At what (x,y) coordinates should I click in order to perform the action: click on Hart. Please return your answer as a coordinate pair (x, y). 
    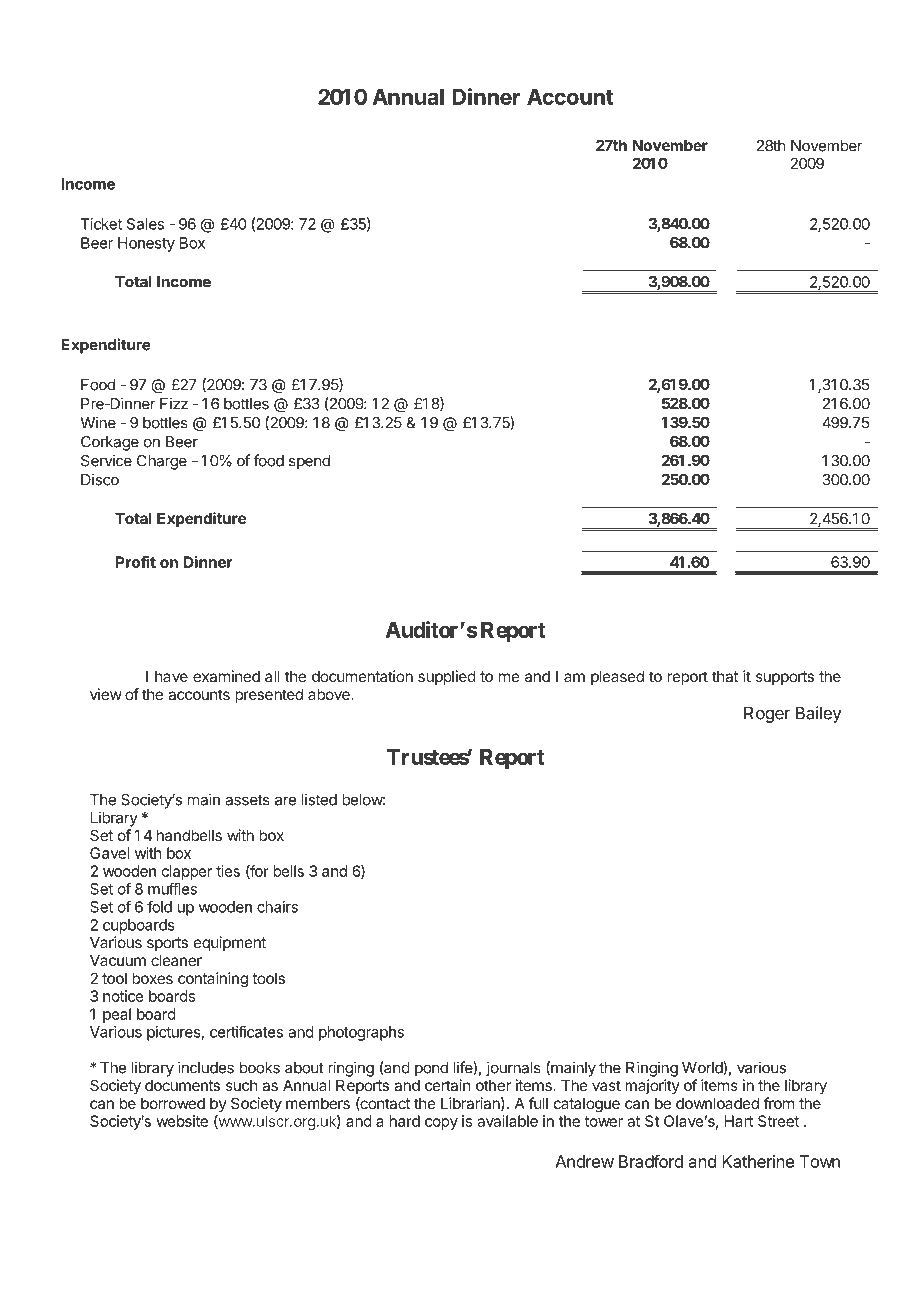
    Looking at the image, I should click on (739, 1121).
